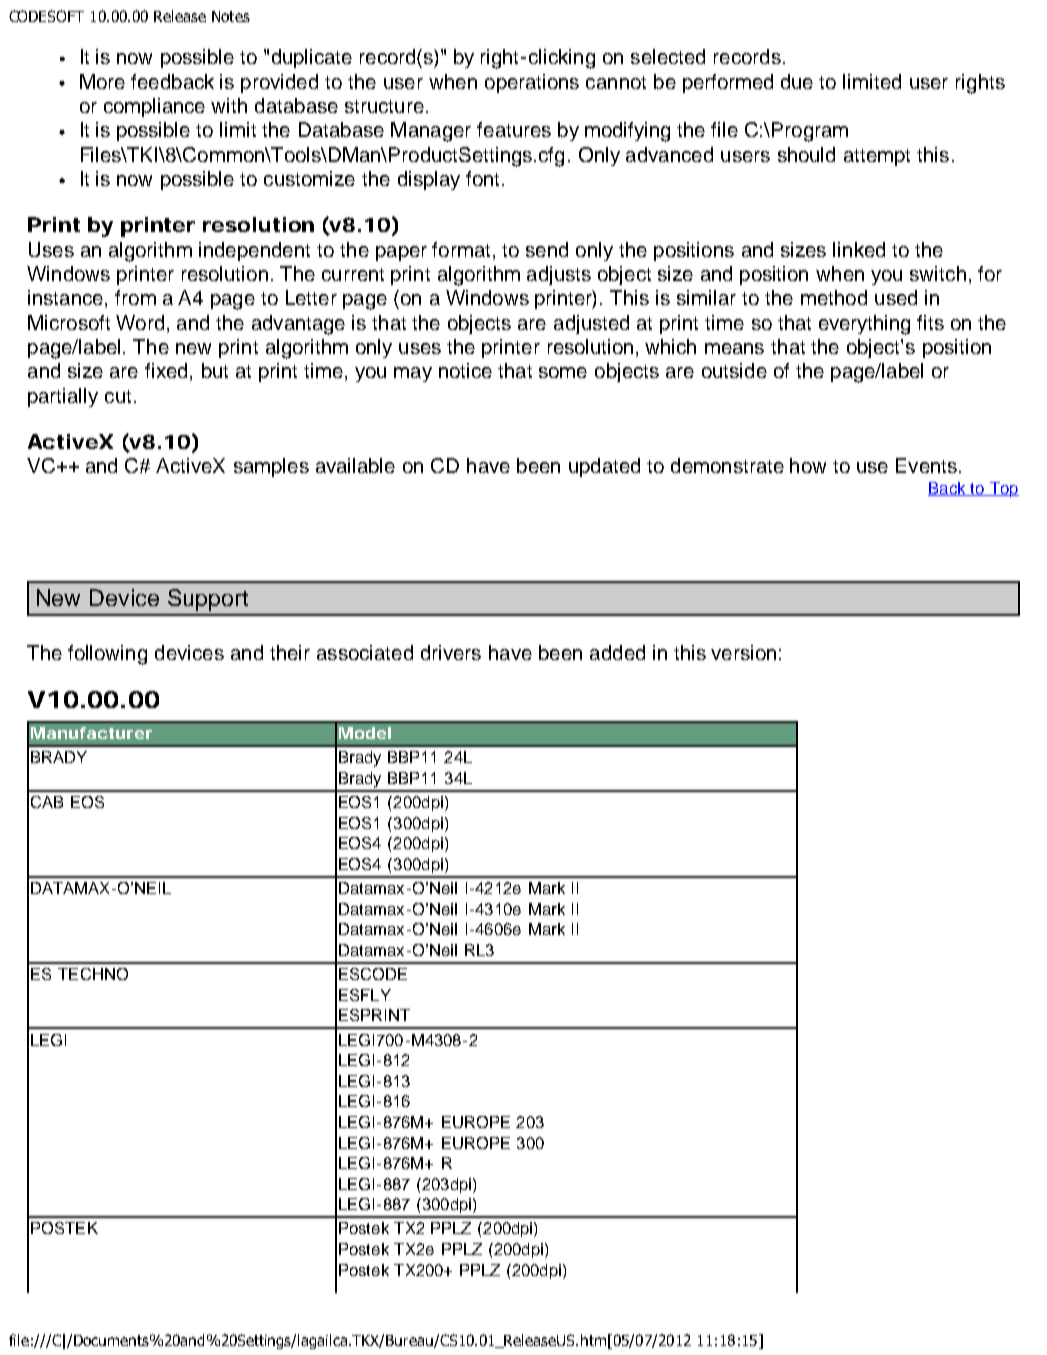 The width and height of the image is (1047, 1355). Describe the element at coordinates (604, 467) in the image. I see `updated` at that location.
